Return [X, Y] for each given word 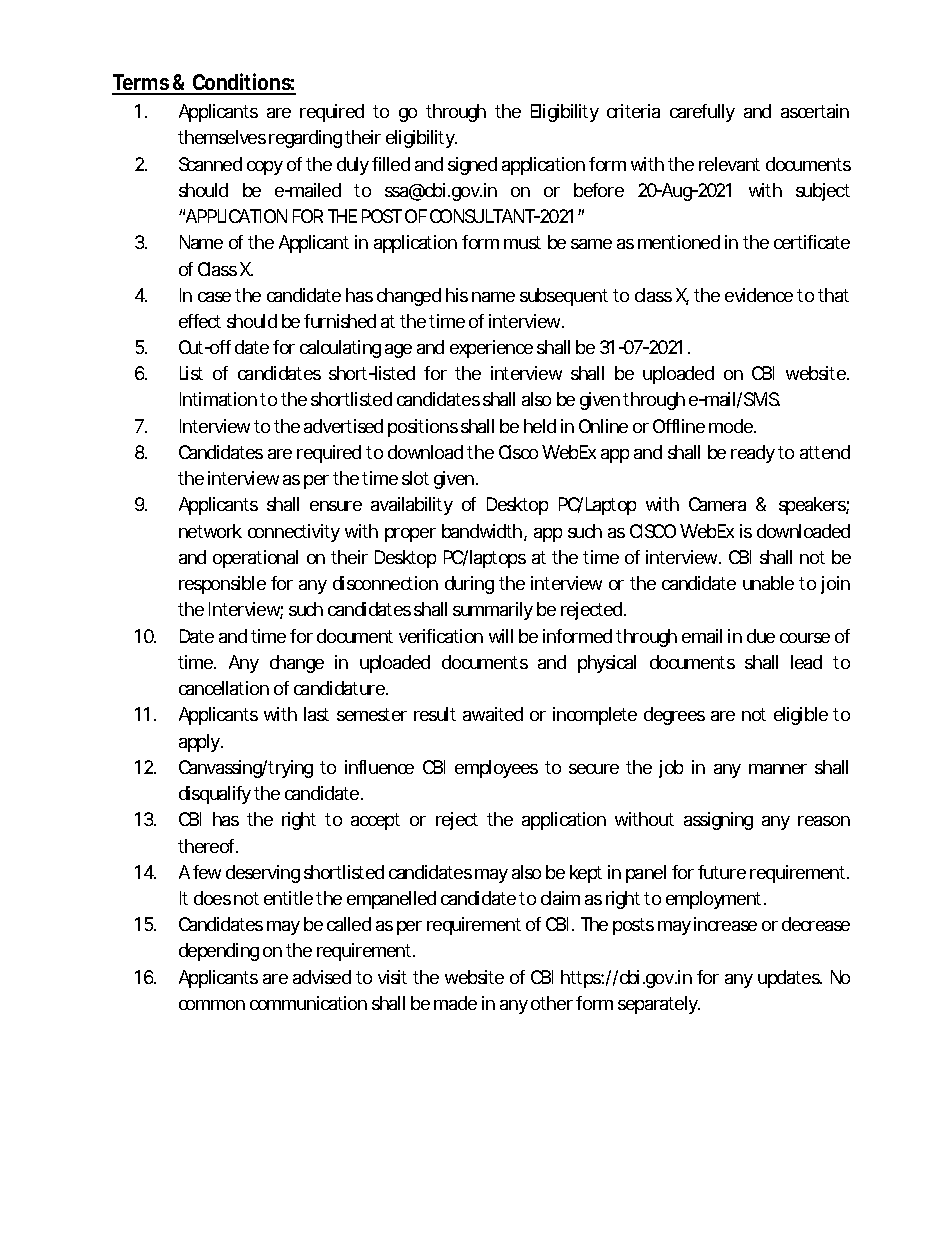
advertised [343, 426]
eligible [801, 716]
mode [731, 426]
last [316, 714]
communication [308, 1003]
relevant [729, 164]
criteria [633, 111]
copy [265, 168]
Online [603, 426]
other [552, 1003]
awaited [493, 714]
